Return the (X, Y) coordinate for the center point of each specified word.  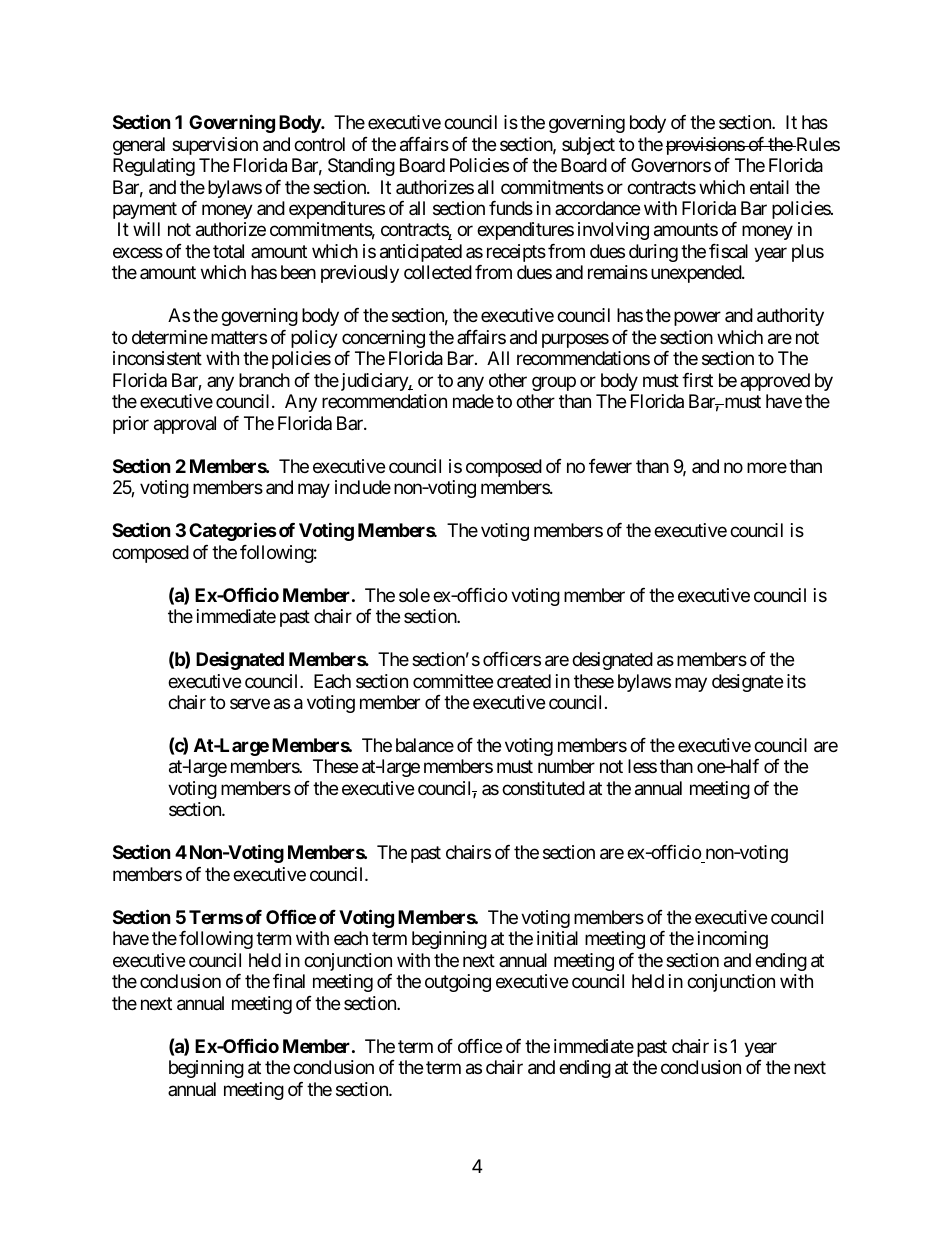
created (524, 681)
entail (769, 187)
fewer (610, 466)
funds (511, 208)
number (566, 766)
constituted (543, 788)
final (289, 981)
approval (185, 425)
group (554, 383)
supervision (215, 146)
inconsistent (157, 358)
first (697, 380)
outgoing (458, 983)
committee (453, 681)
